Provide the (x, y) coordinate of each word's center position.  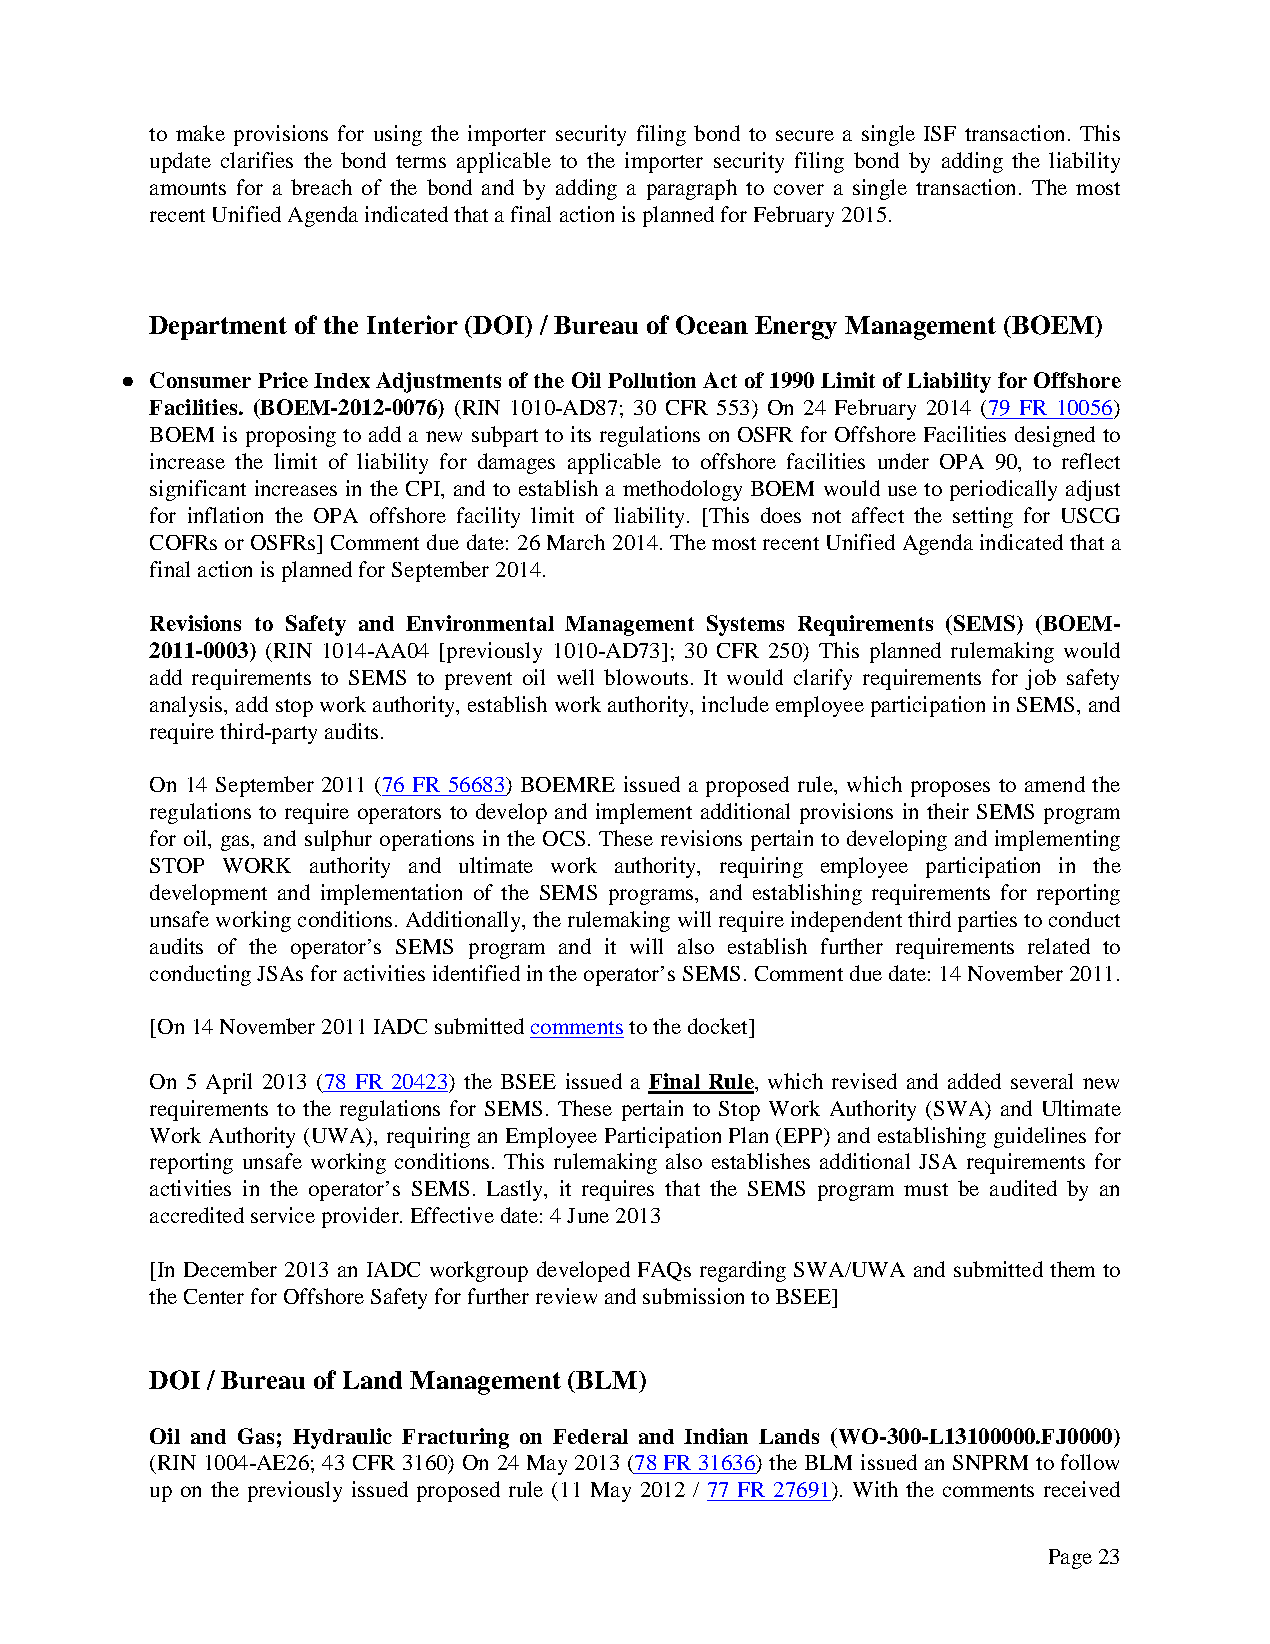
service (283, 1215)
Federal (590, 1436)
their (948, 811)
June (588, 1215)
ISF (940, 133)
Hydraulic (342, 1438)
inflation (225, 515)
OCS (564, 838)
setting (983, 517)
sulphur (338, 840)
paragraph (692, 189)
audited (1023, 1188)
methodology (682, 490)
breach (321, 187)
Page (1070, 1559)
